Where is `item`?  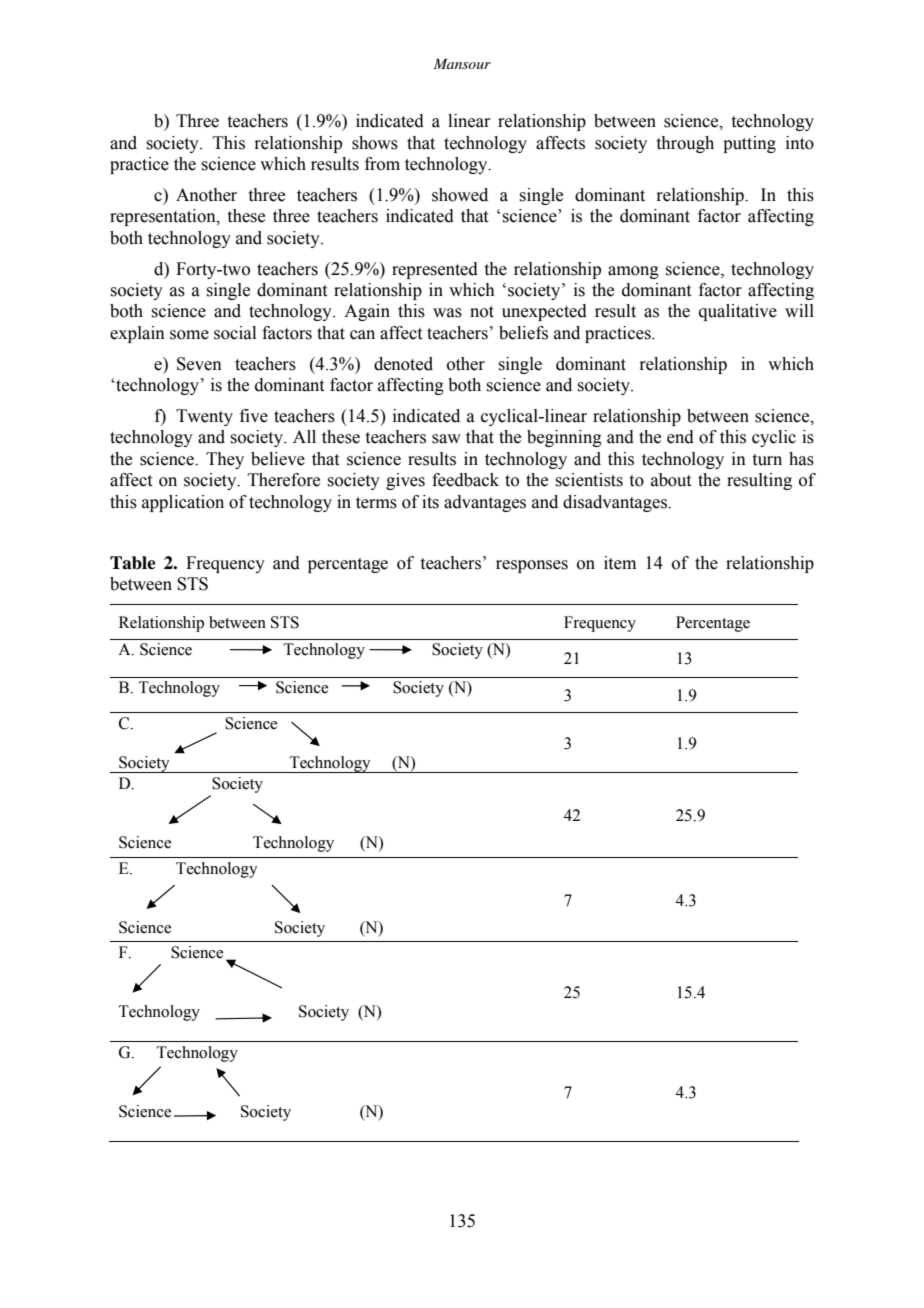
item is located at coordinates (620, 563).
